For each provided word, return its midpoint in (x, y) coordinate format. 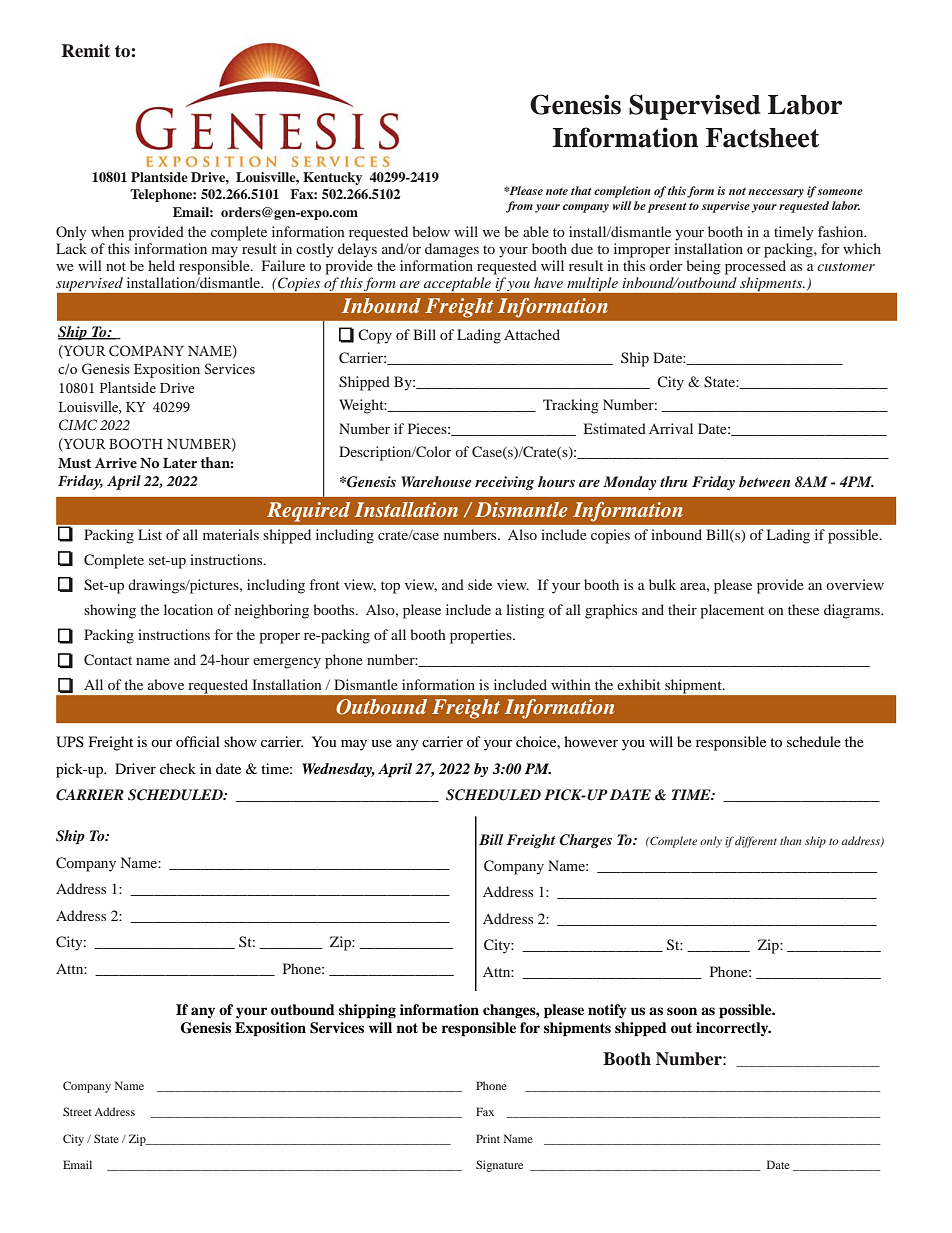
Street (77, 1111)
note (557, 191)
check (178, 768)
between (764, 481)
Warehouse (436, 481)
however (591, 741)
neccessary (776, 193)
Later (180, 463)
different (756, 842)
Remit (86, 51)
